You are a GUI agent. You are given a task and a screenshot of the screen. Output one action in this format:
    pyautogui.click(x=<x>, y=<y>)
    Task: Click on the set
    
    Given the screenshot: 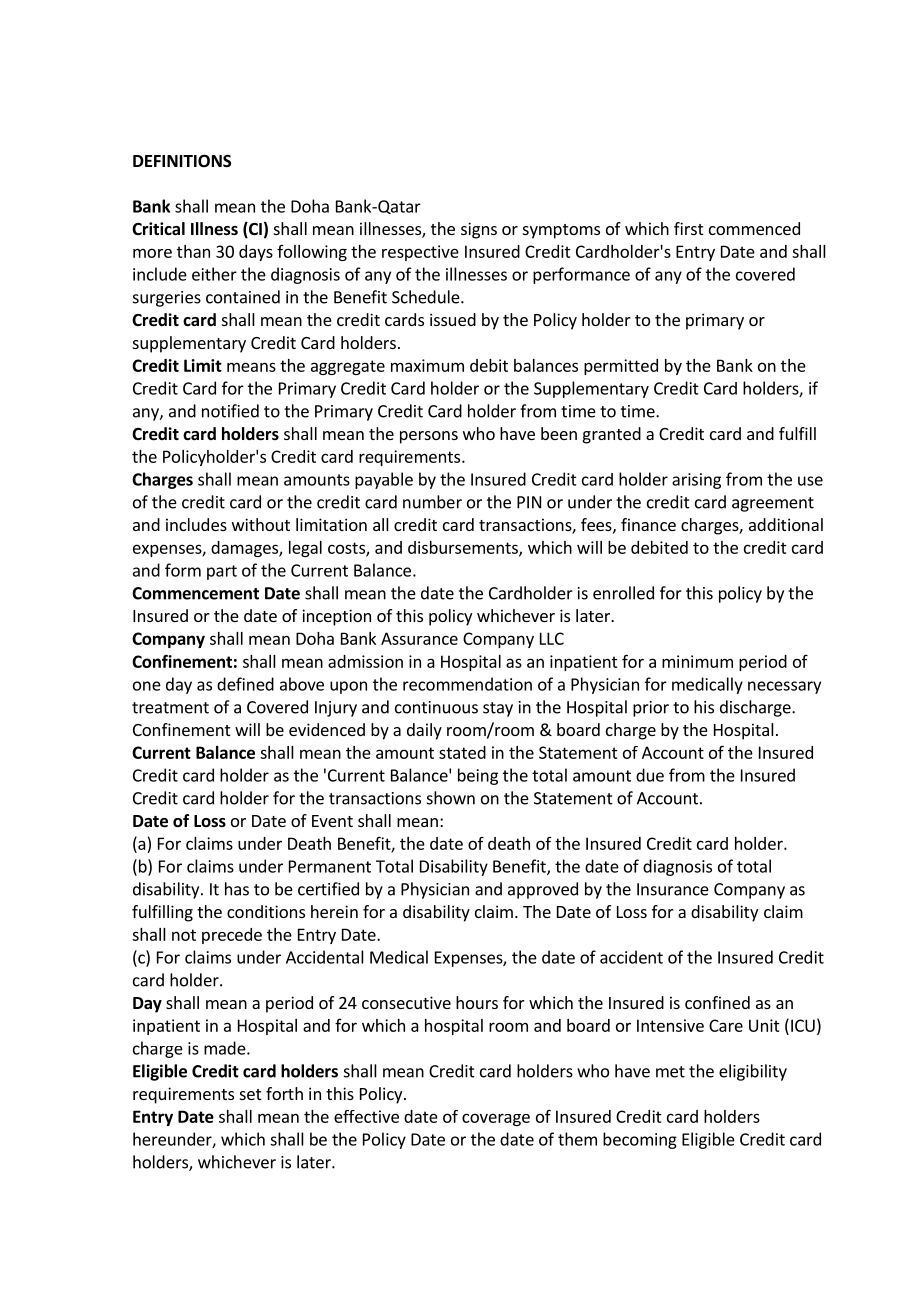 What is the action you would take?
    pyautogui.click(x=250, y=1094)
